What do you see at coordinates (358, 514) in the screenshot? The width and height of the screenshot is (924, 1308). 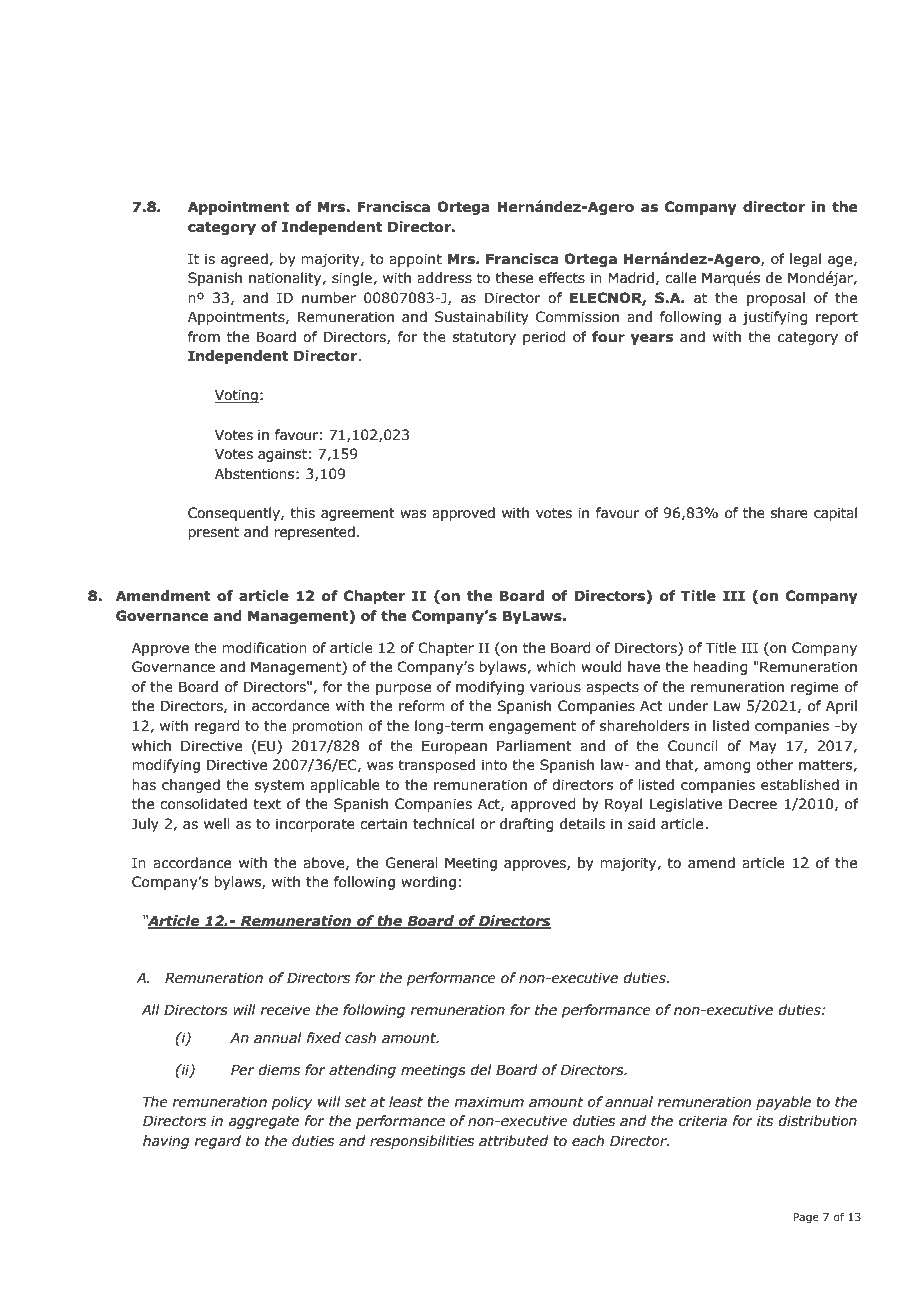 I see `agreement` at bounding box center [358, 514].
